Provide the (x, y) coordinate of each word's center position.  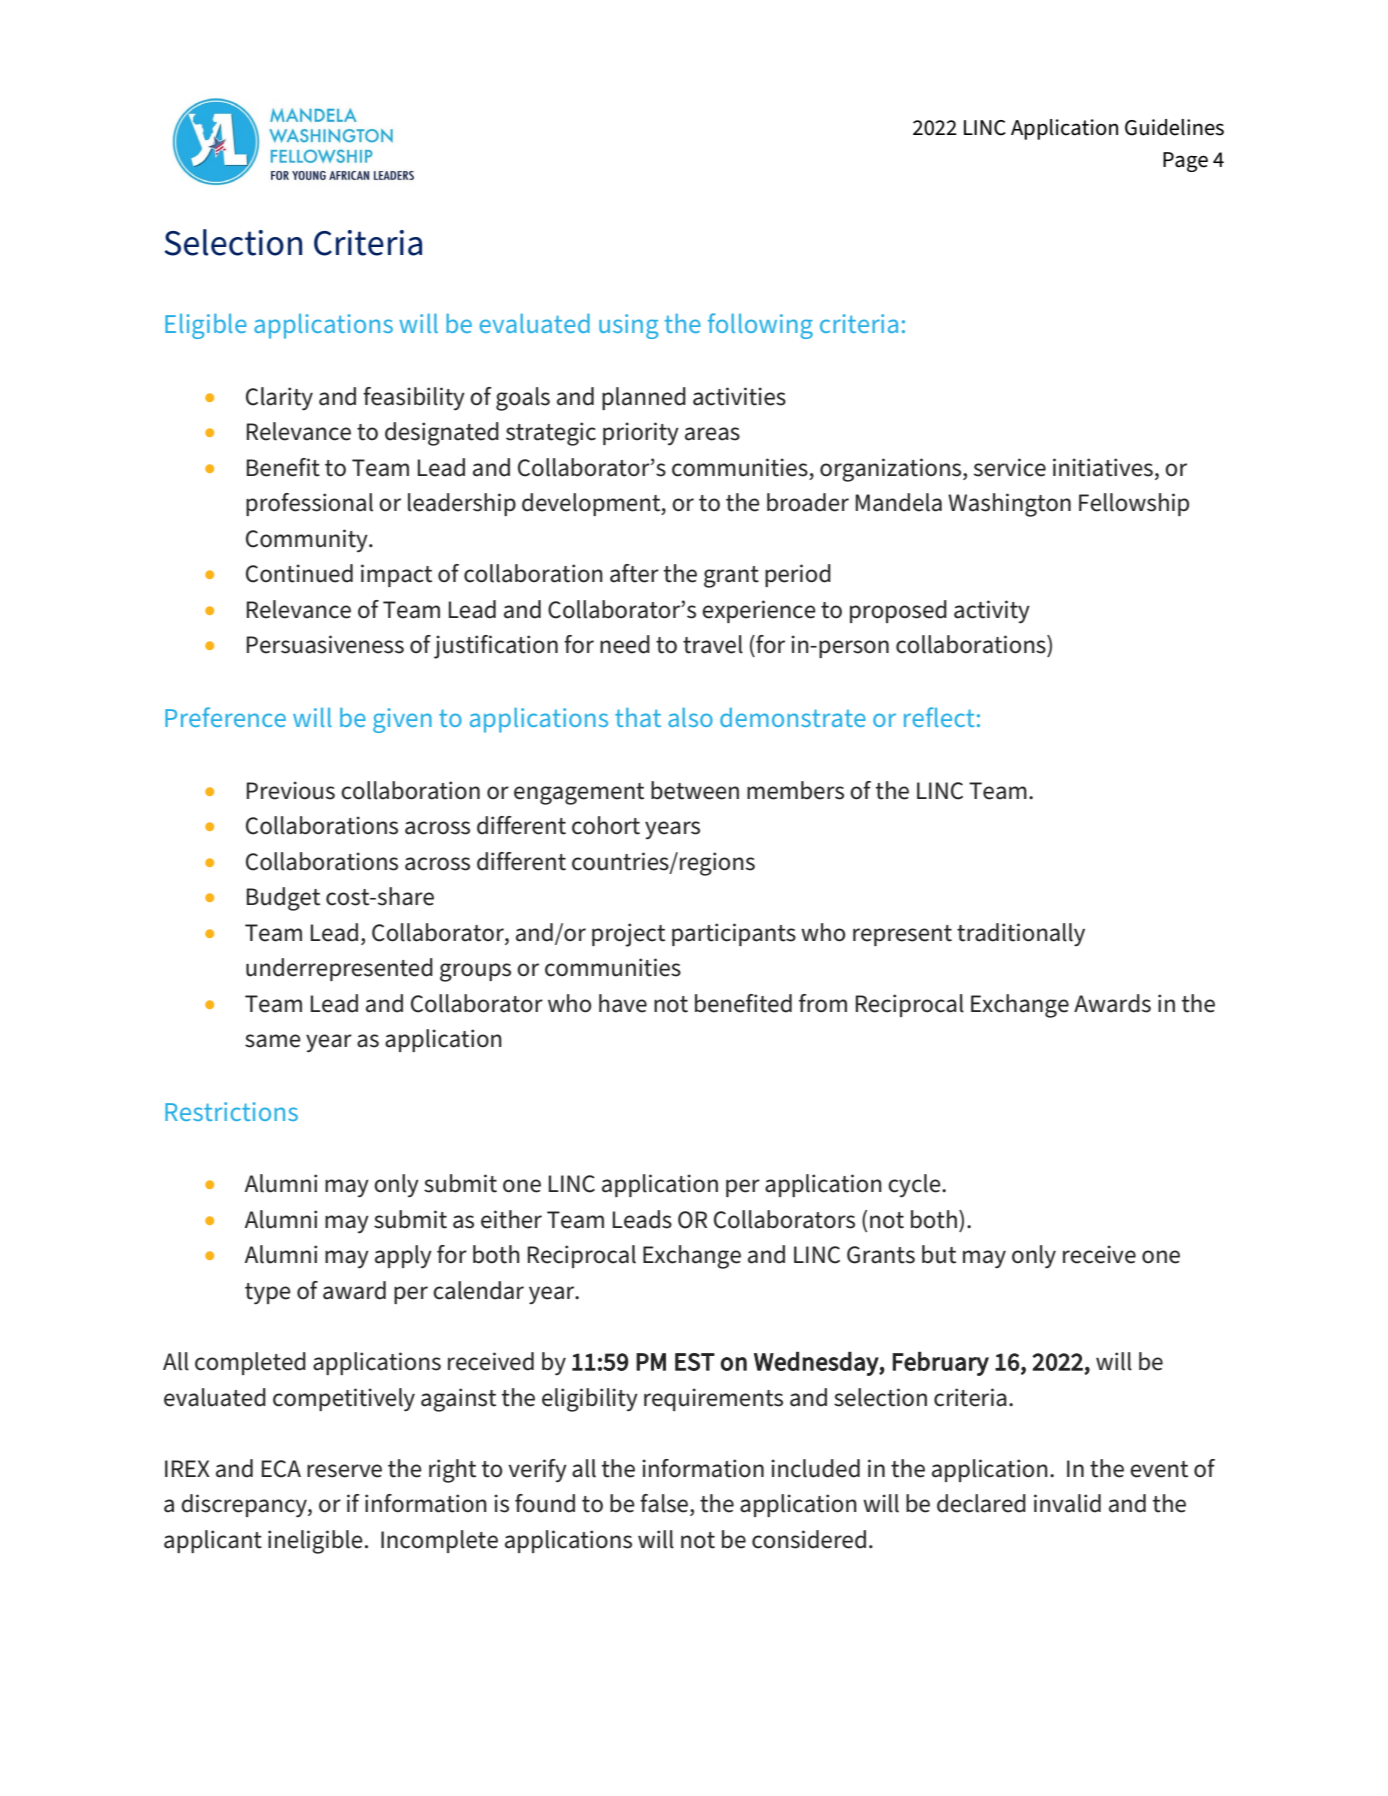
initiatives (1103, 467)
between (695, 790)
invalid (1067, 1503)
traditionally (1021, 934)
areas (712, 434)
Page (1185, 162)
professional (309, 504)
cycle (915, 1186)
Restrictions (231, 1111)
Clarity (279, 399)
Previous (291, 790)
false (665, 1503)
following (760, 326)
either (511, 1219)
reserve (344, 1471)
